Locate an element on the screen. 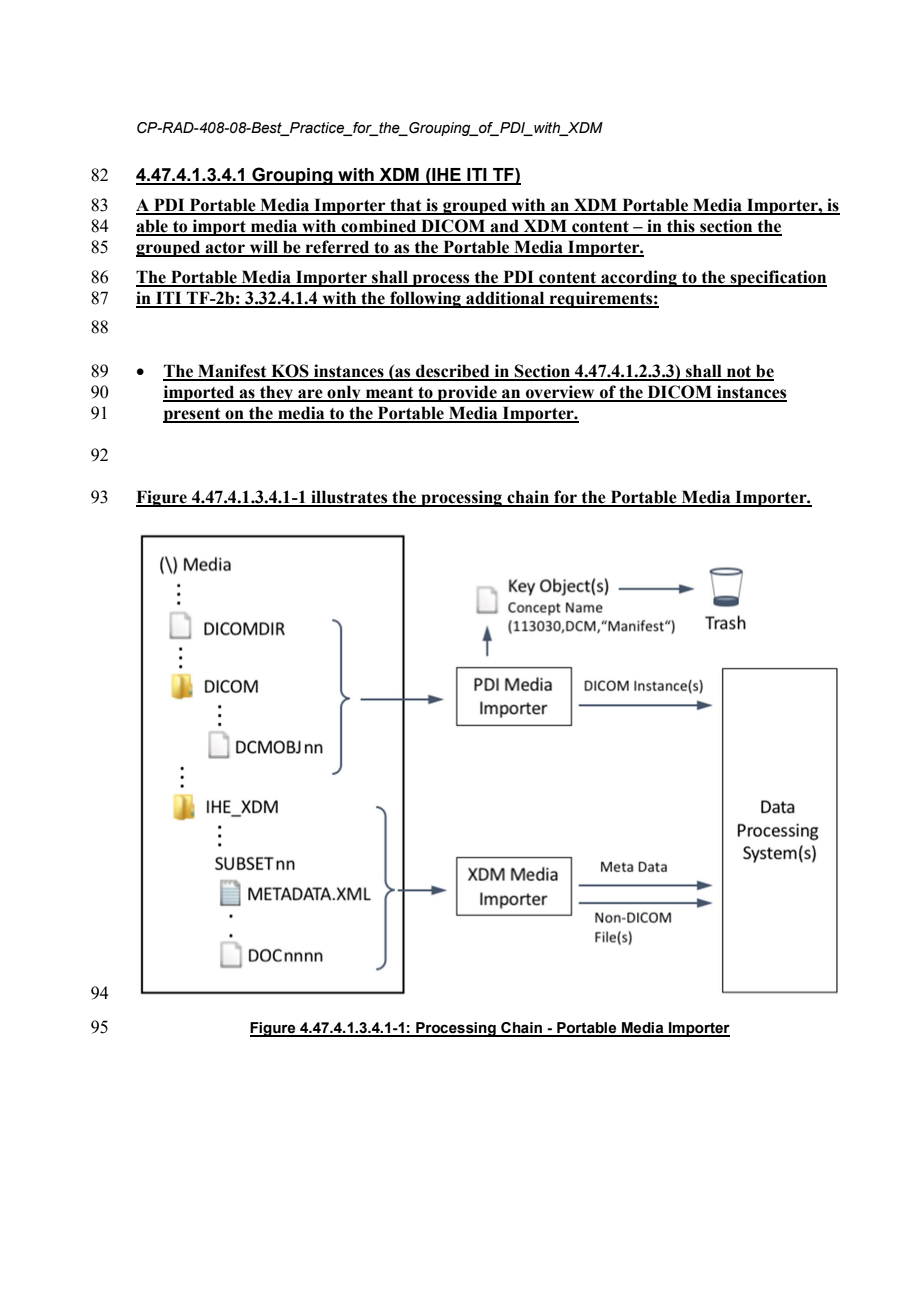  following is located at coordinates (426, 299).
